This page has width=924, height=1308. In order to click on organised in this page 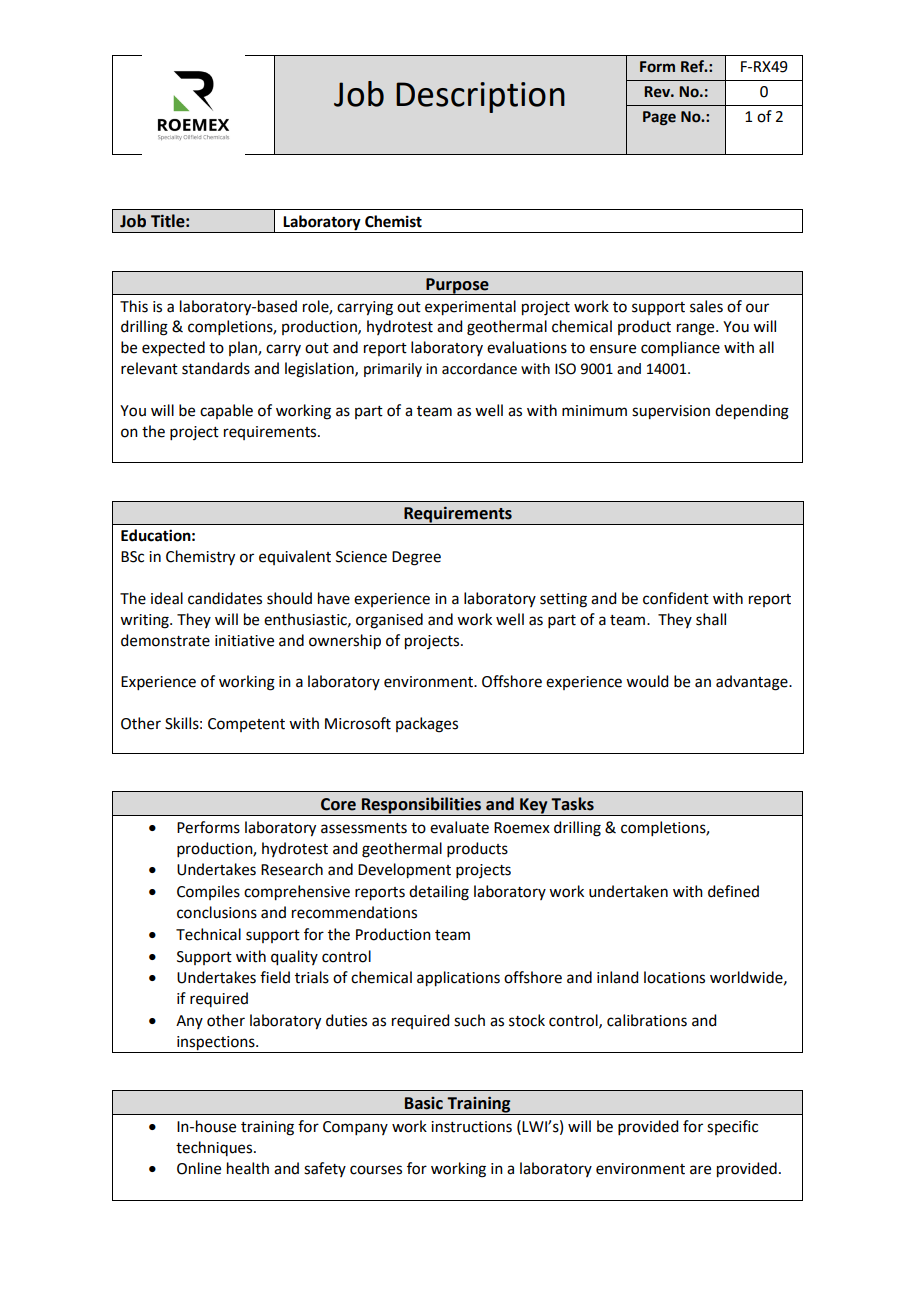, I will do `click(389, 621)`.
